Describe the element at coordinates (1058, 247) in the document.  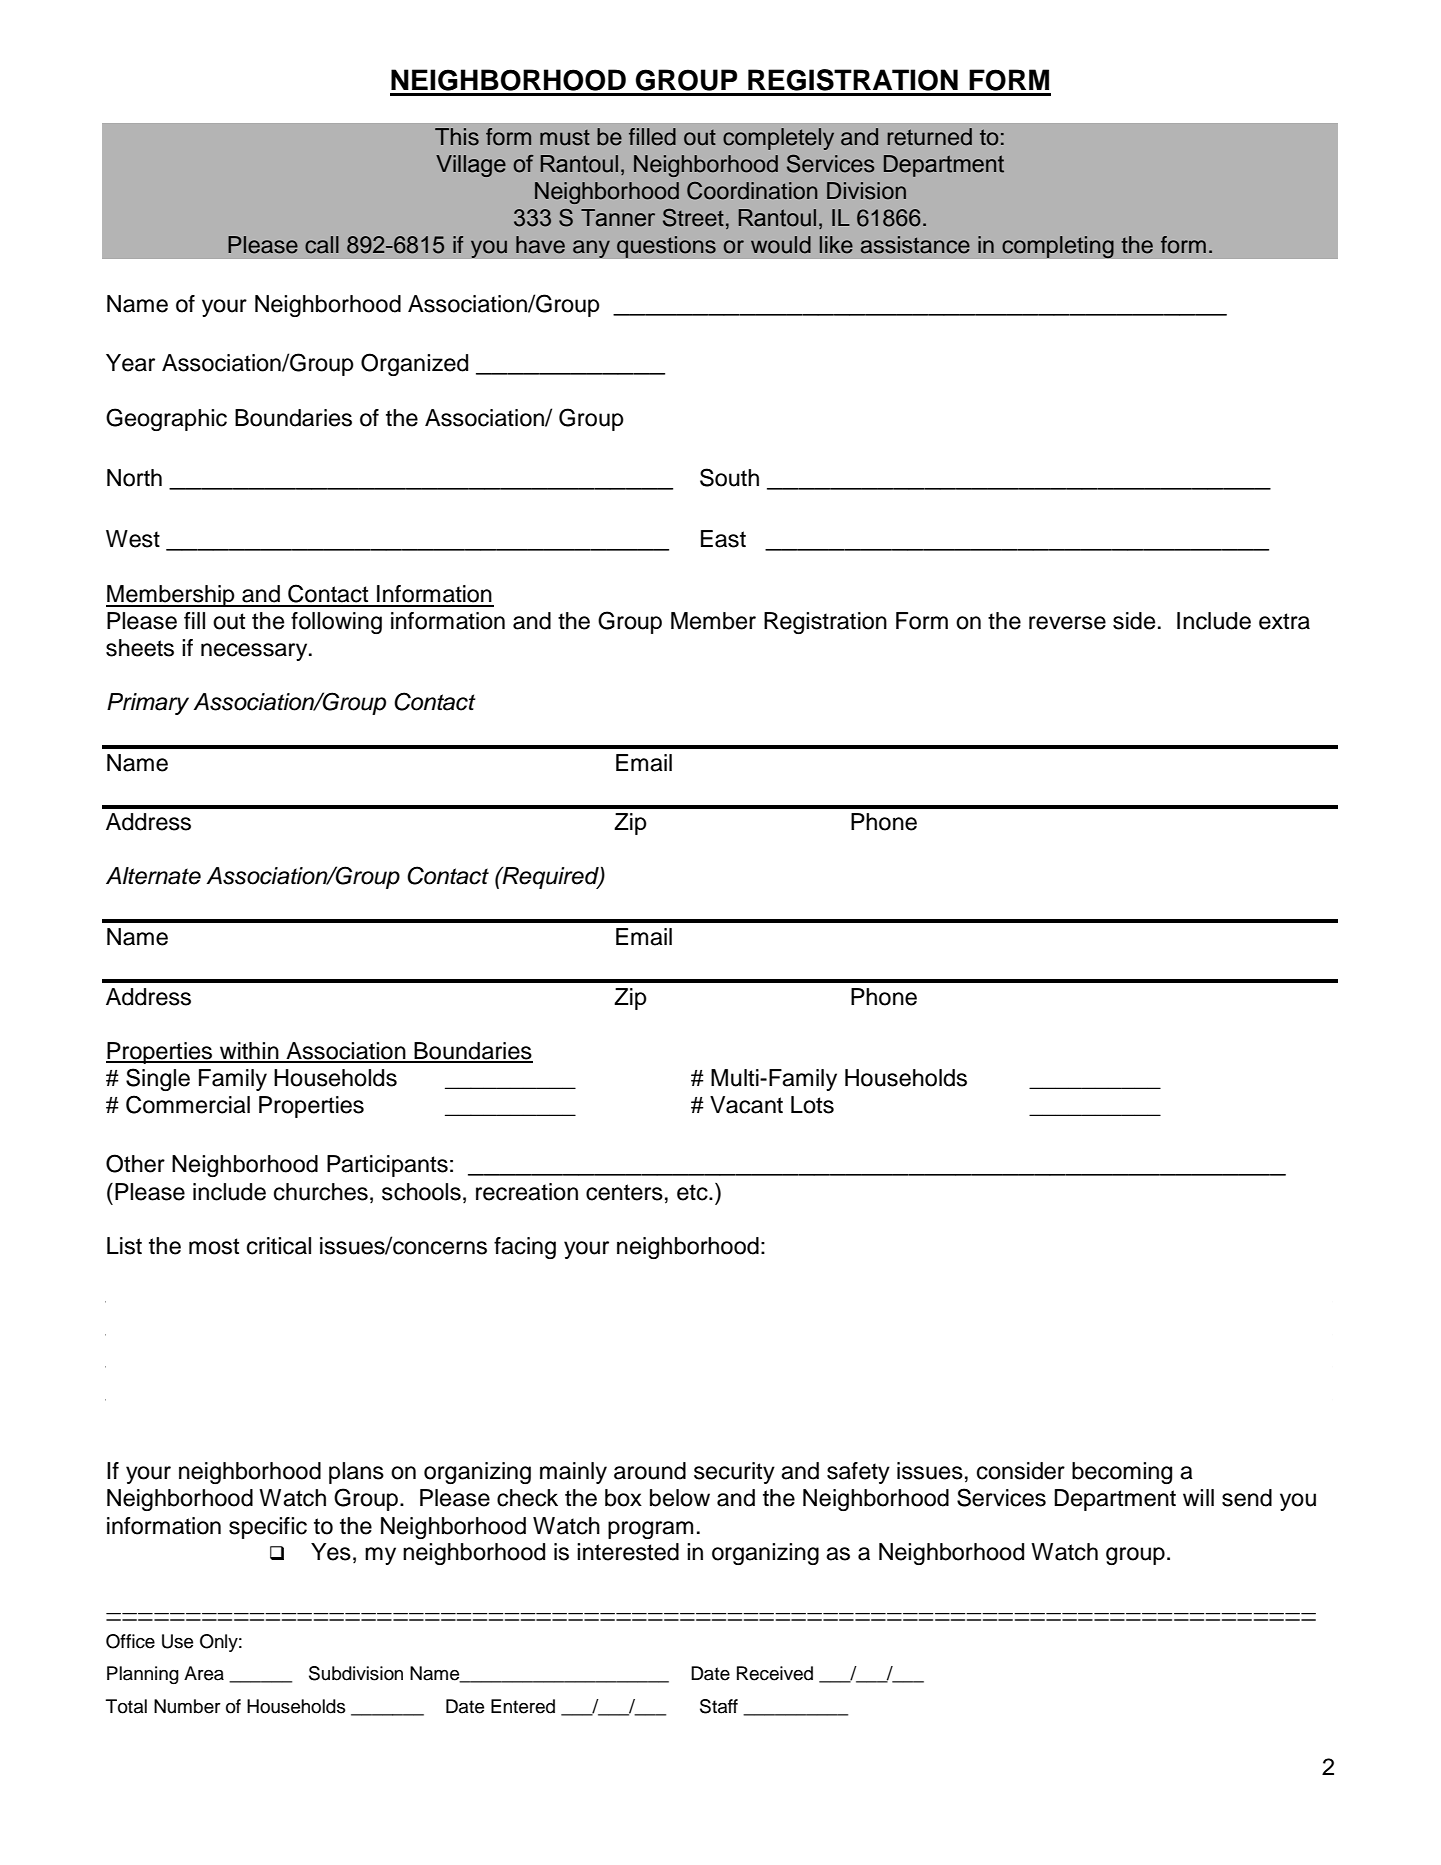
I see `completing` at that location.
